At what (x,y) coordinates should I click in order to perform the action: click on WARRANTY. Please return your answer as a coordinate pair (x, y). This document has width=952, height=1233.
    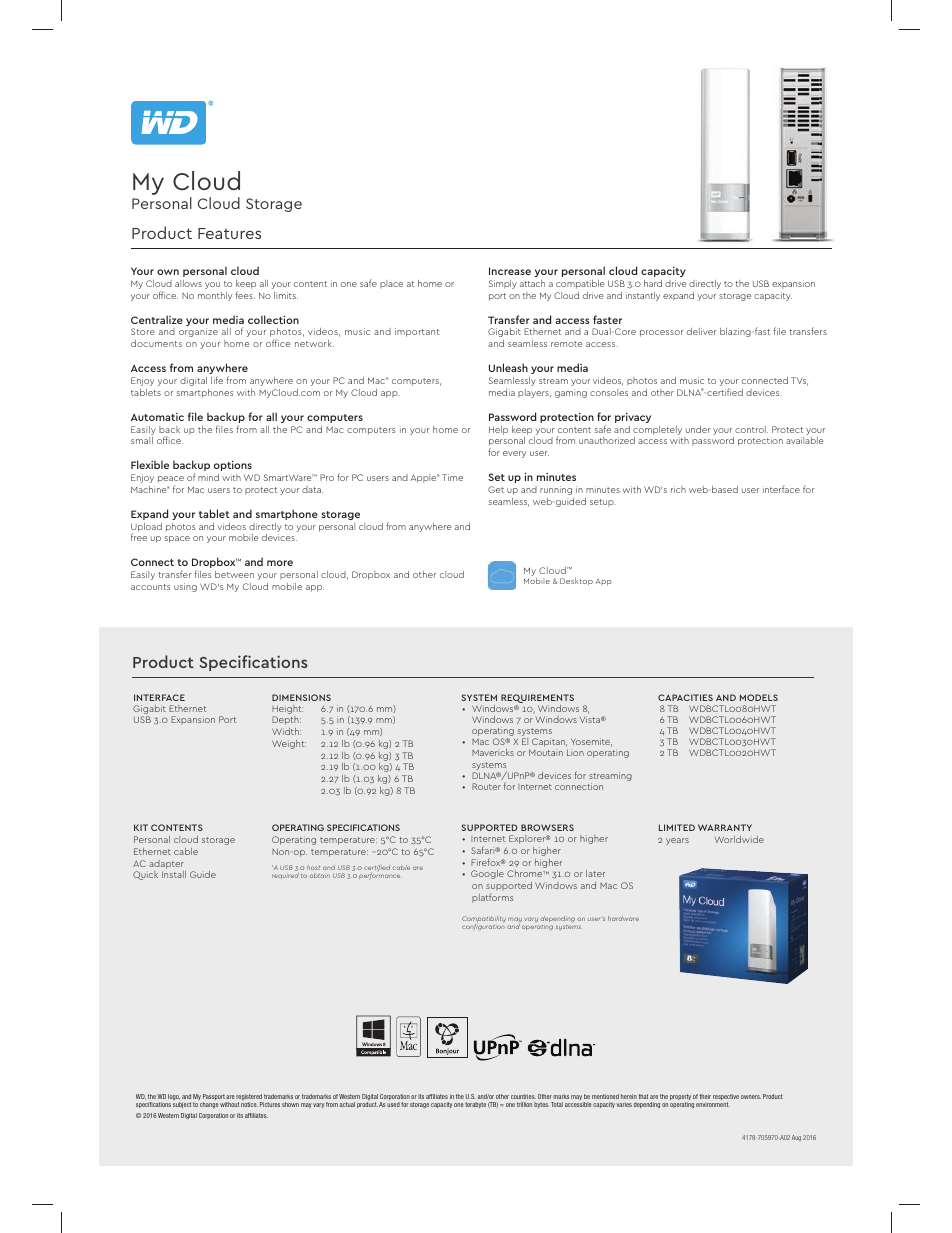
    Looking at the image, I should click on (725, 827).
